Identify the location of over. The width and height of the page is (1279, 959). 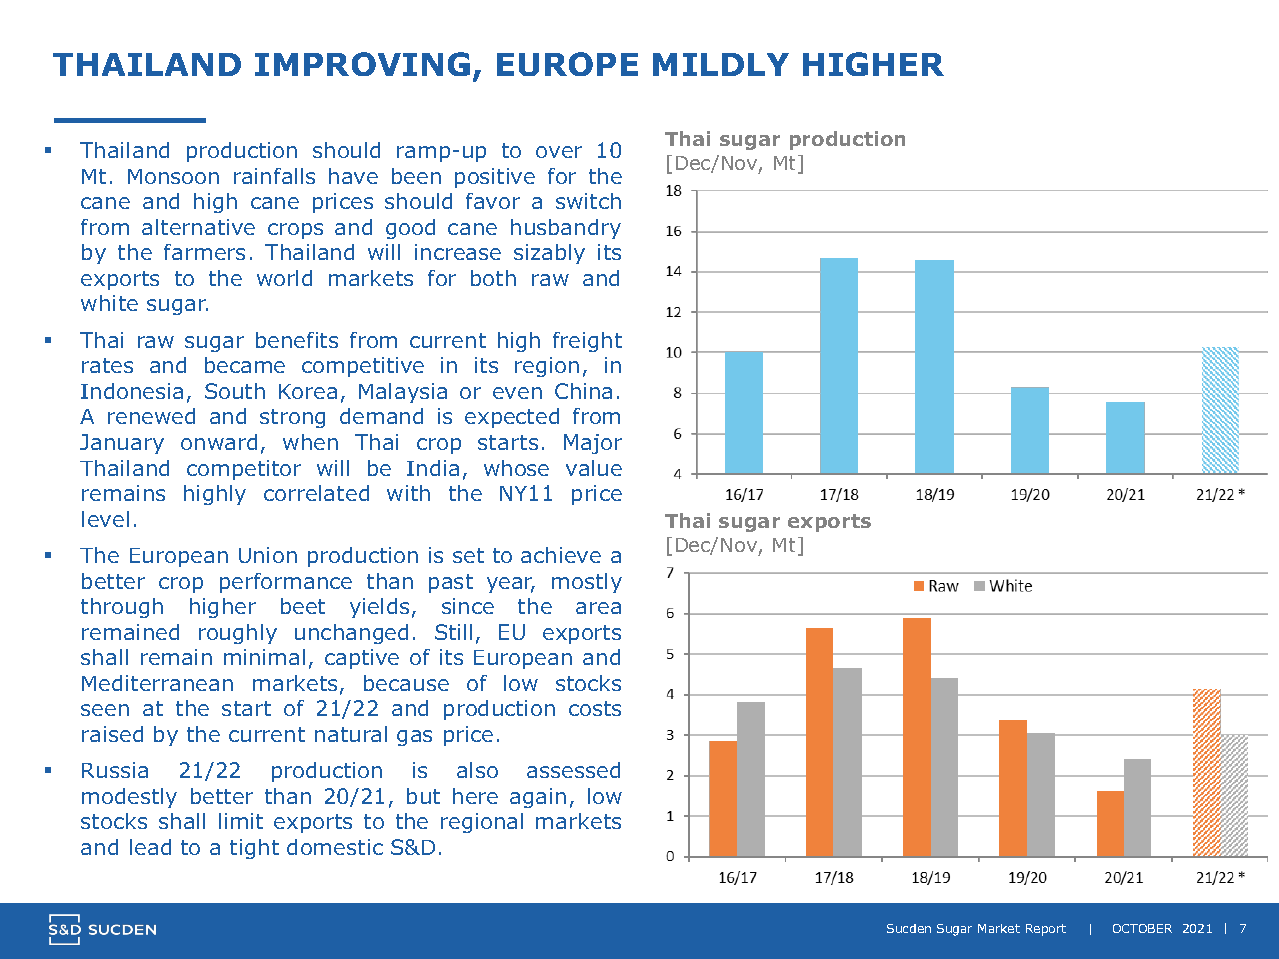
(559, 152).
